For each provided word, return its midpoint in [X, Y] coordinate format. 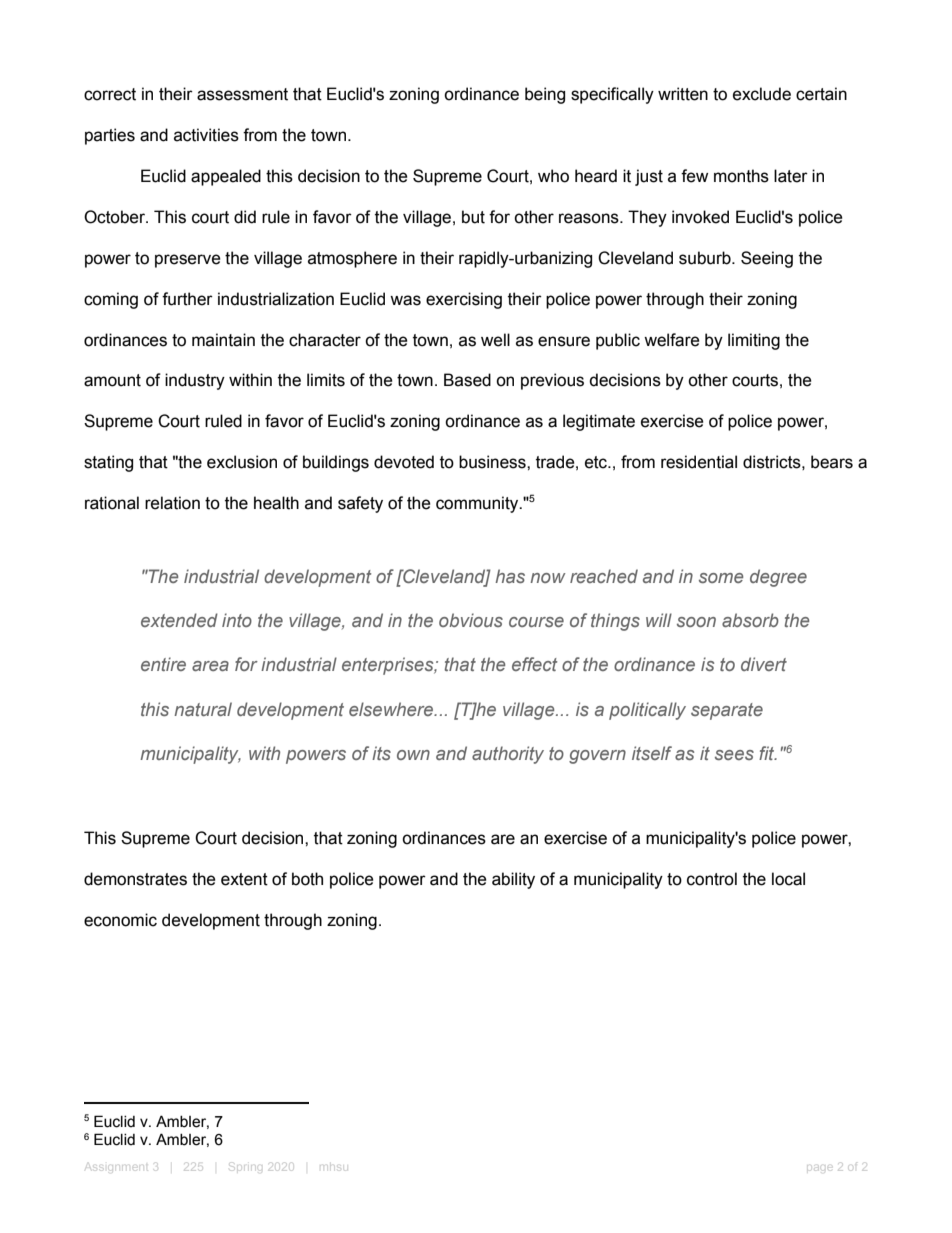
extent [244, 879]
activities [206, 135]
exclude [762, 94]
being [545, 95]
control [712, 879]
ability [513, 880]
